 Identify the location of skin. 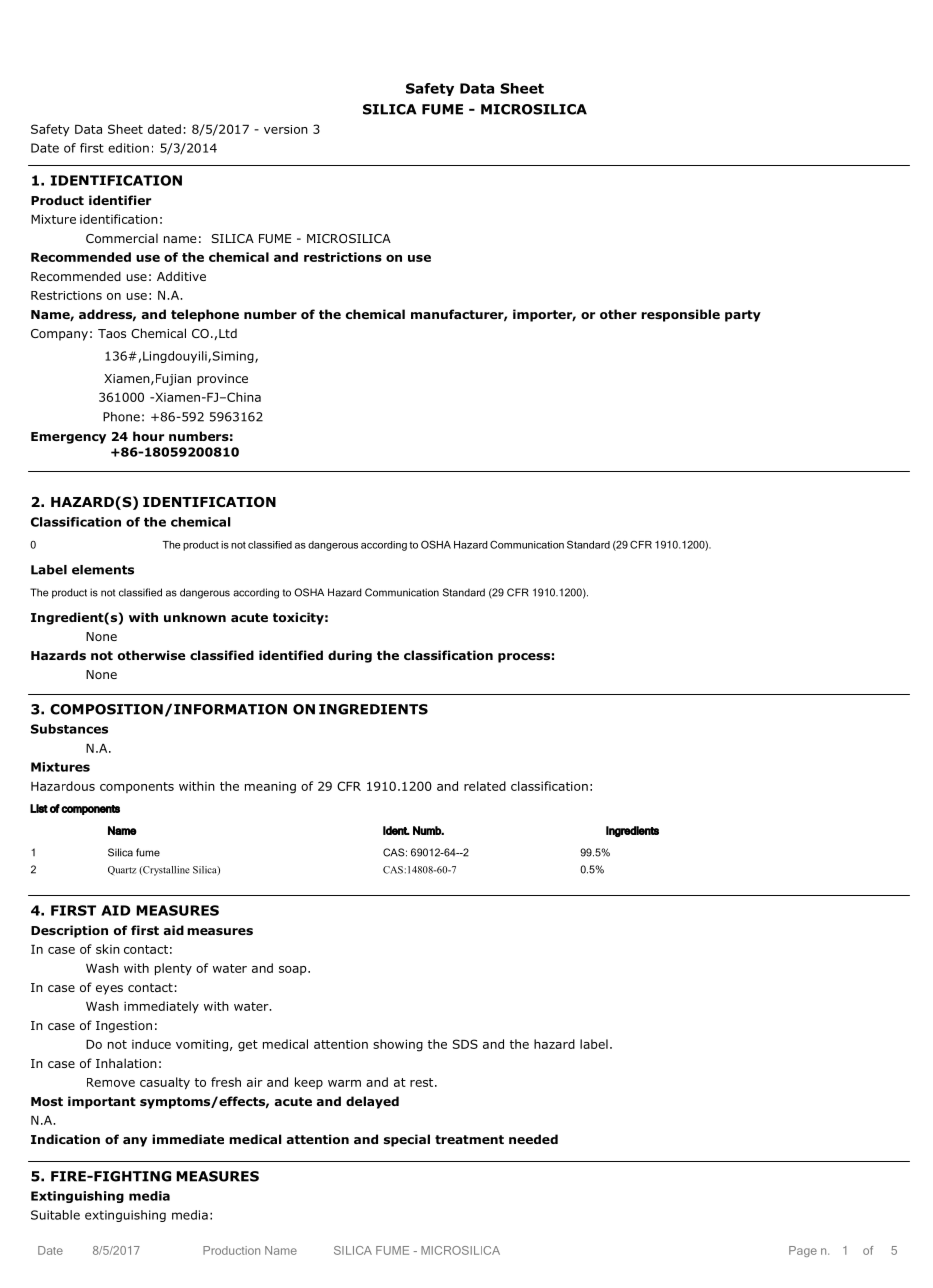
(108, 949).
